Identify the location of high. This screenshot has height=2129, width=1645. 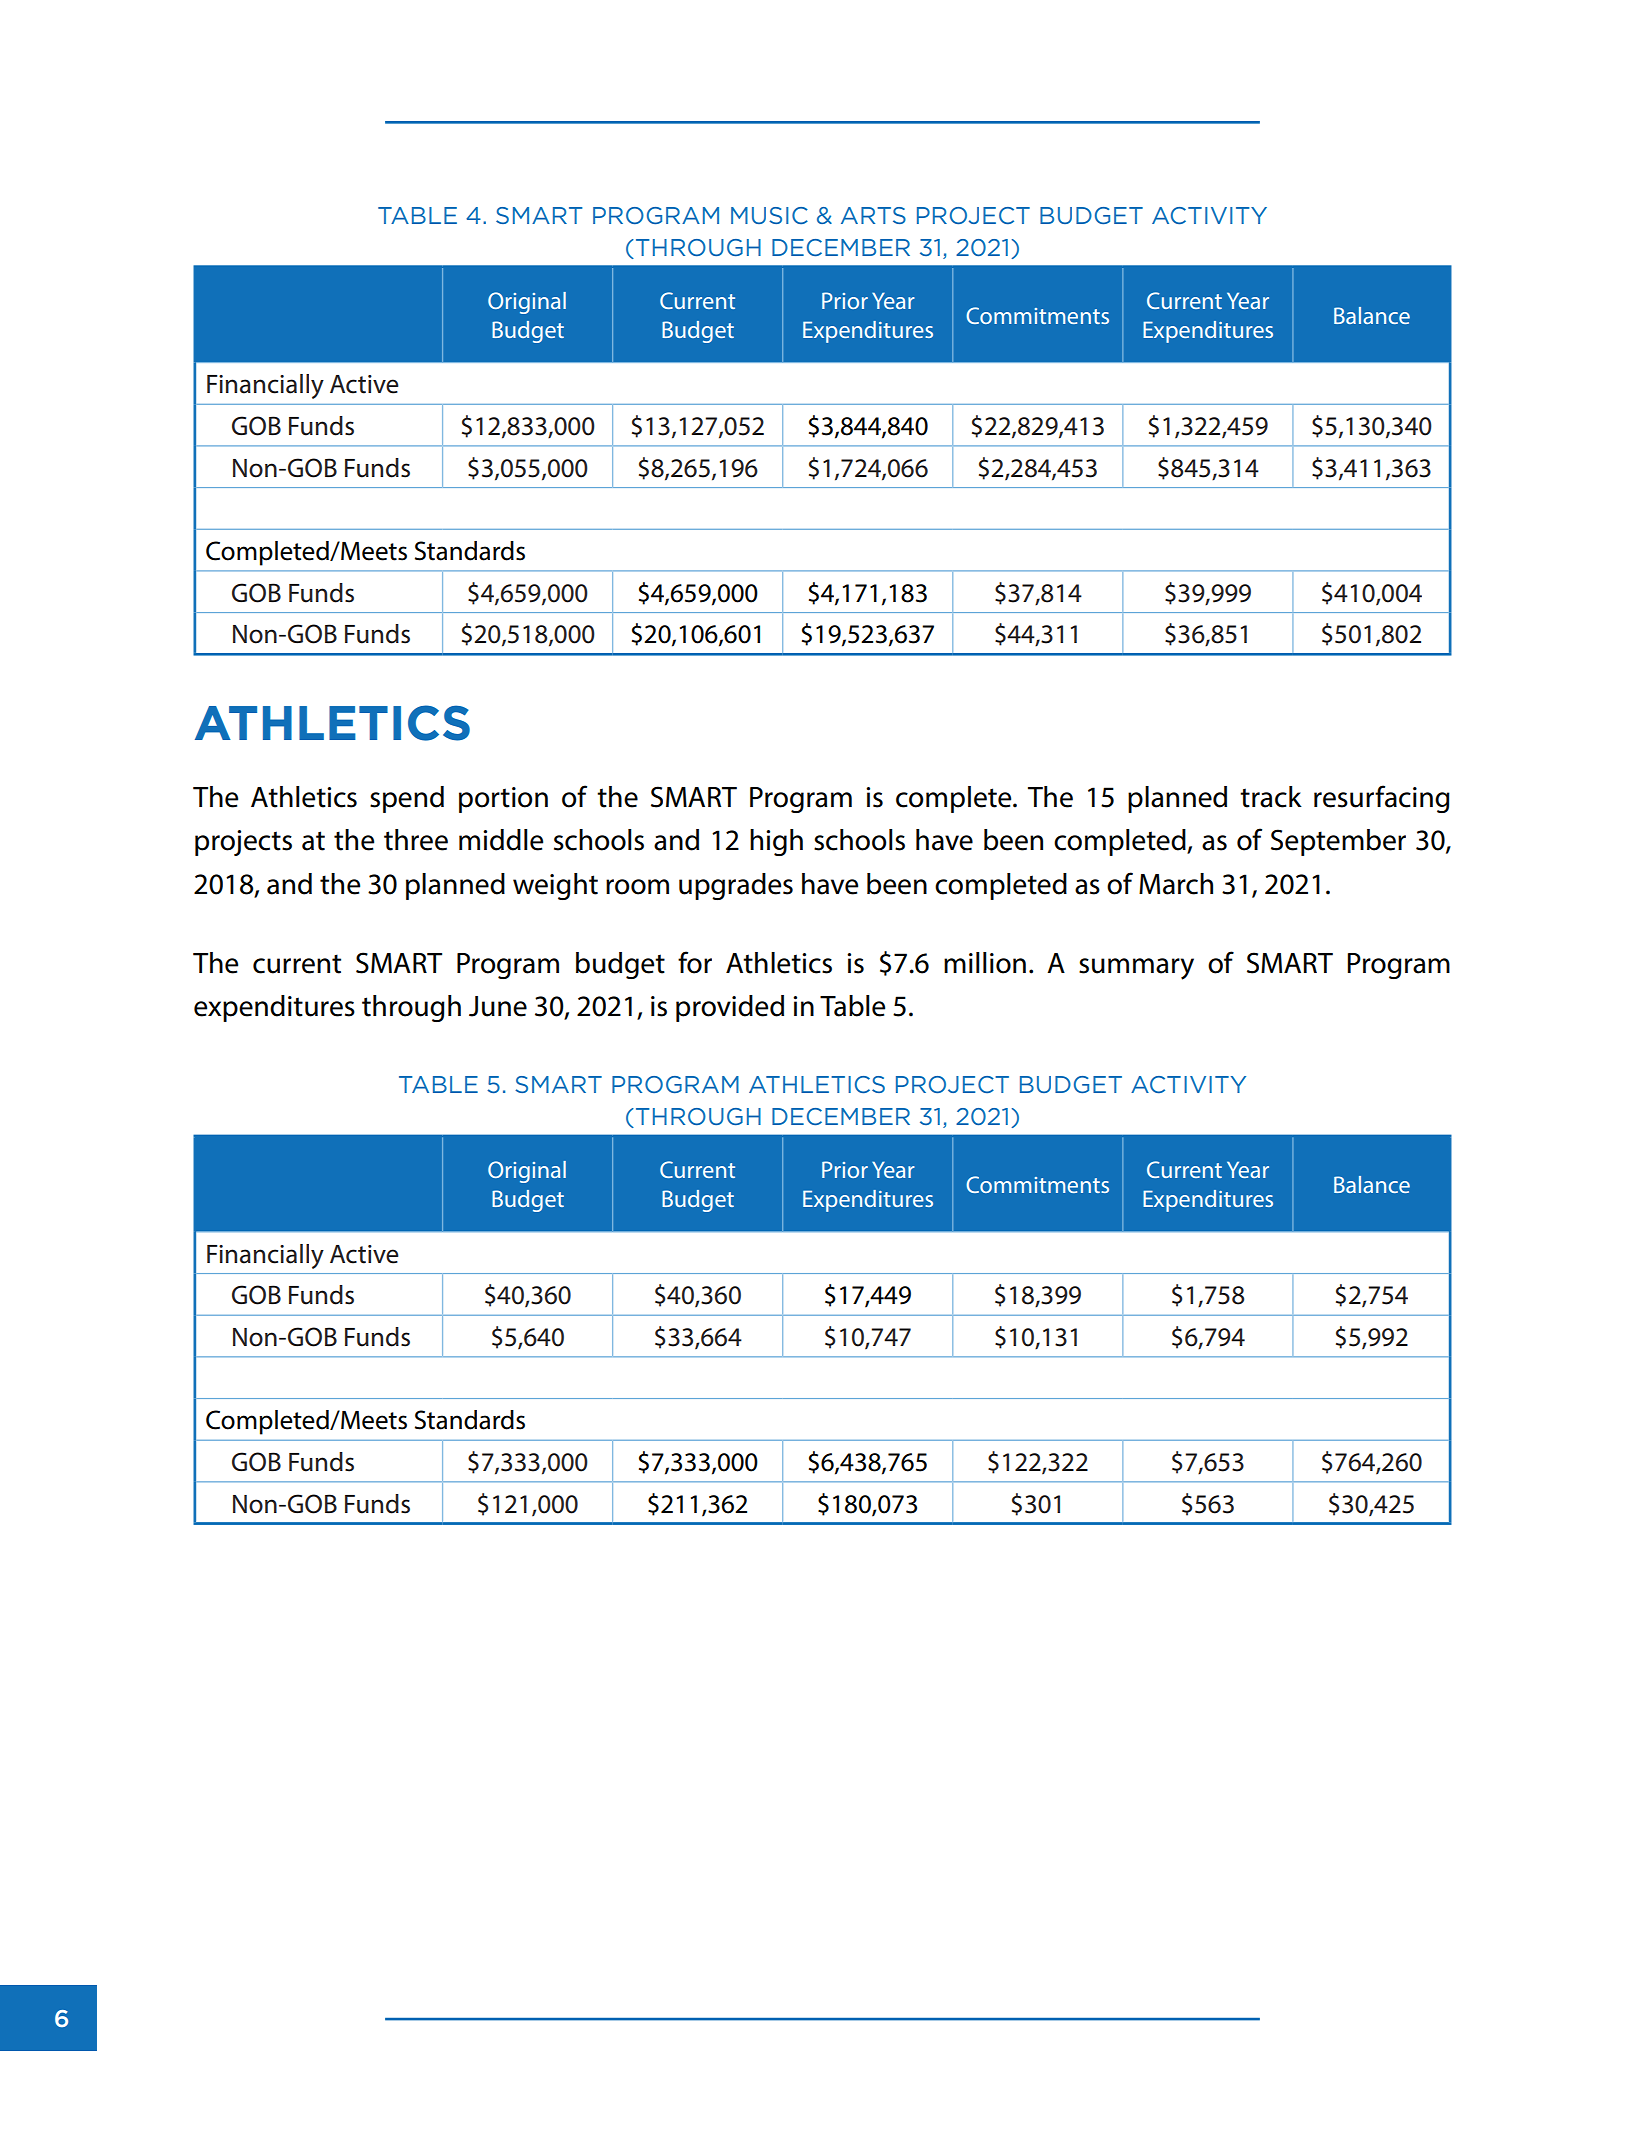
(776, 842).
